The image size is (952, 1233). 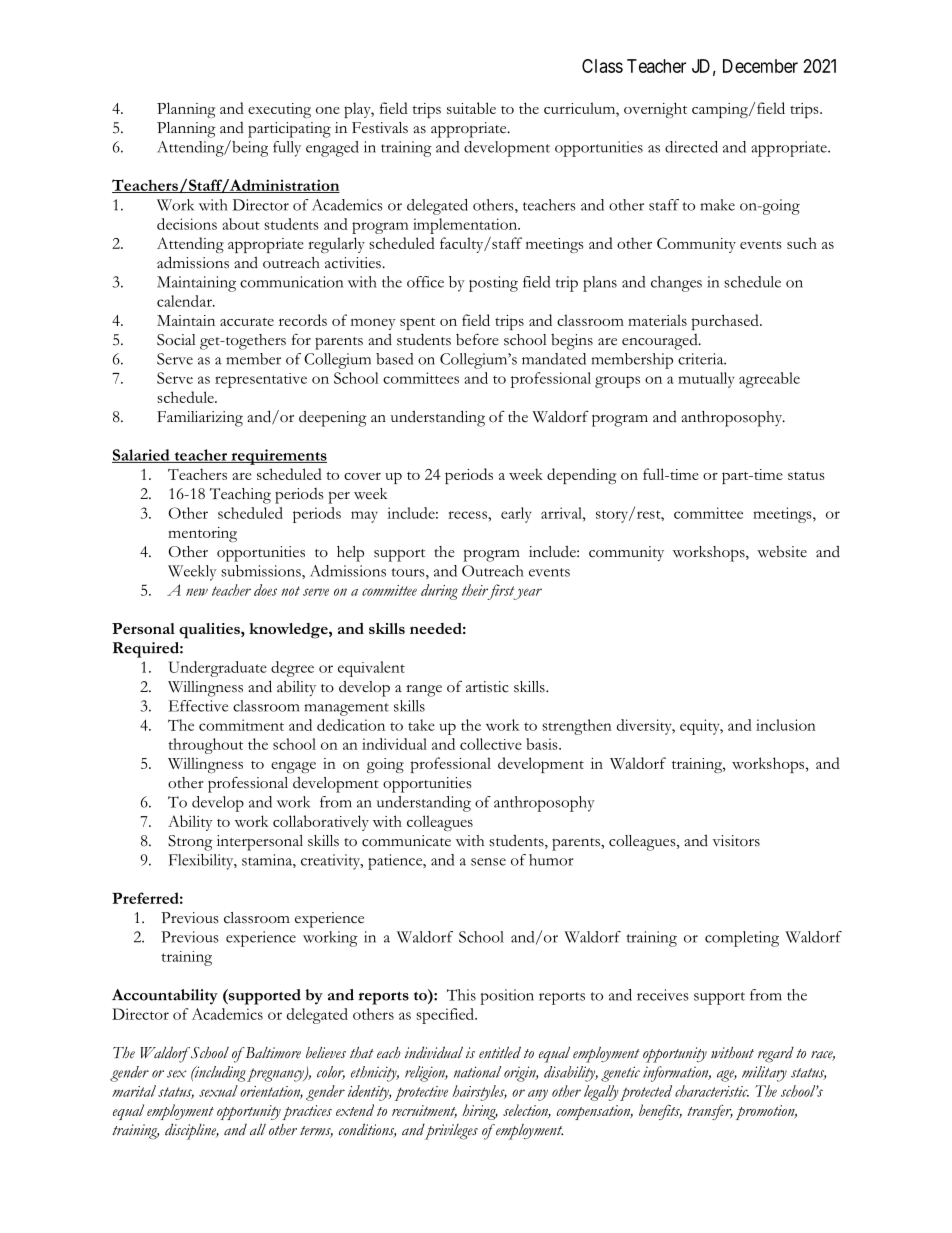 What do you see at coordinates (197, 592) in the screenshot?
I see `new` at bounding box center [197, 592].
